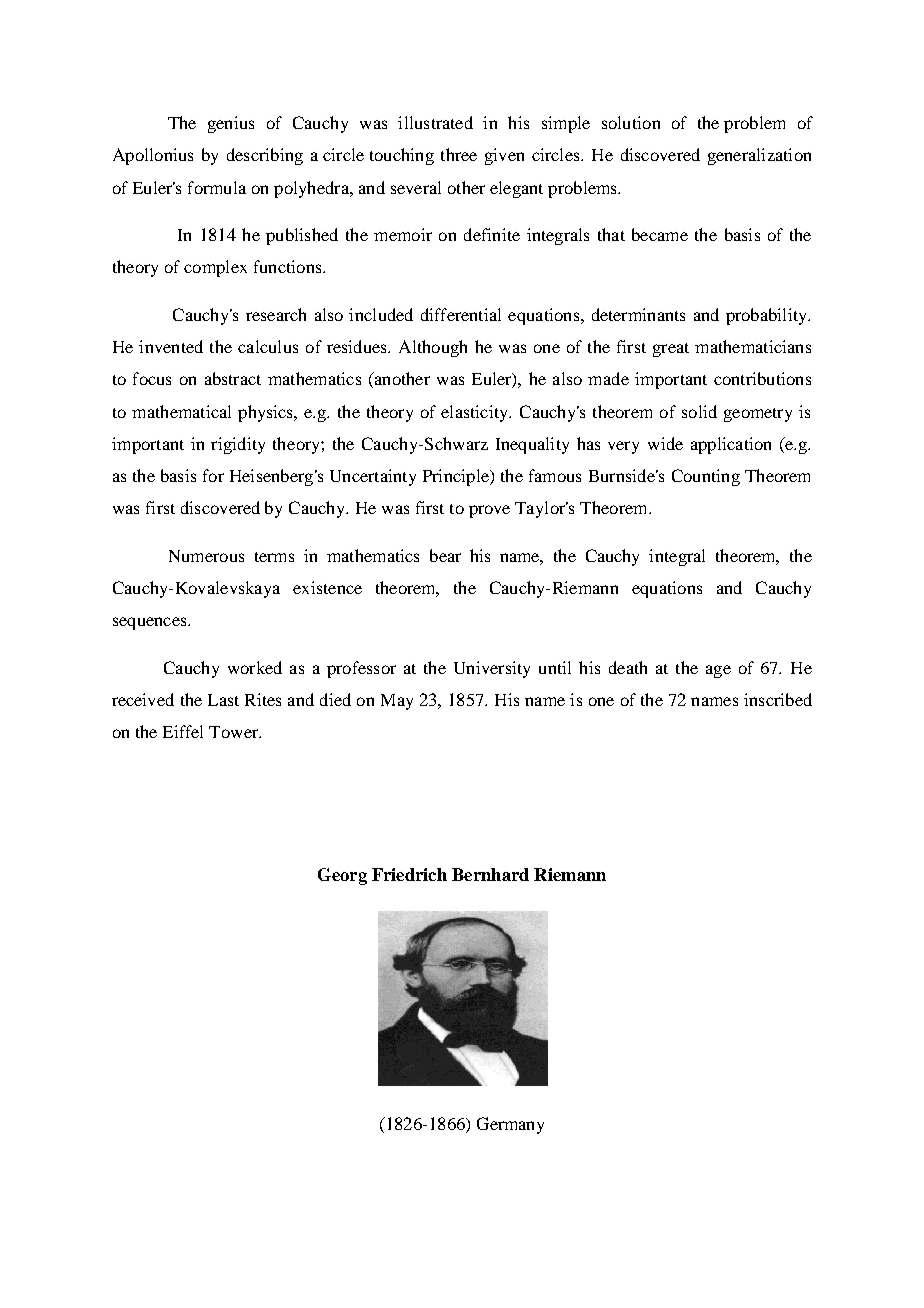 This page has width=924, height=1308. I want to click on generalization, so click(759, 156).
